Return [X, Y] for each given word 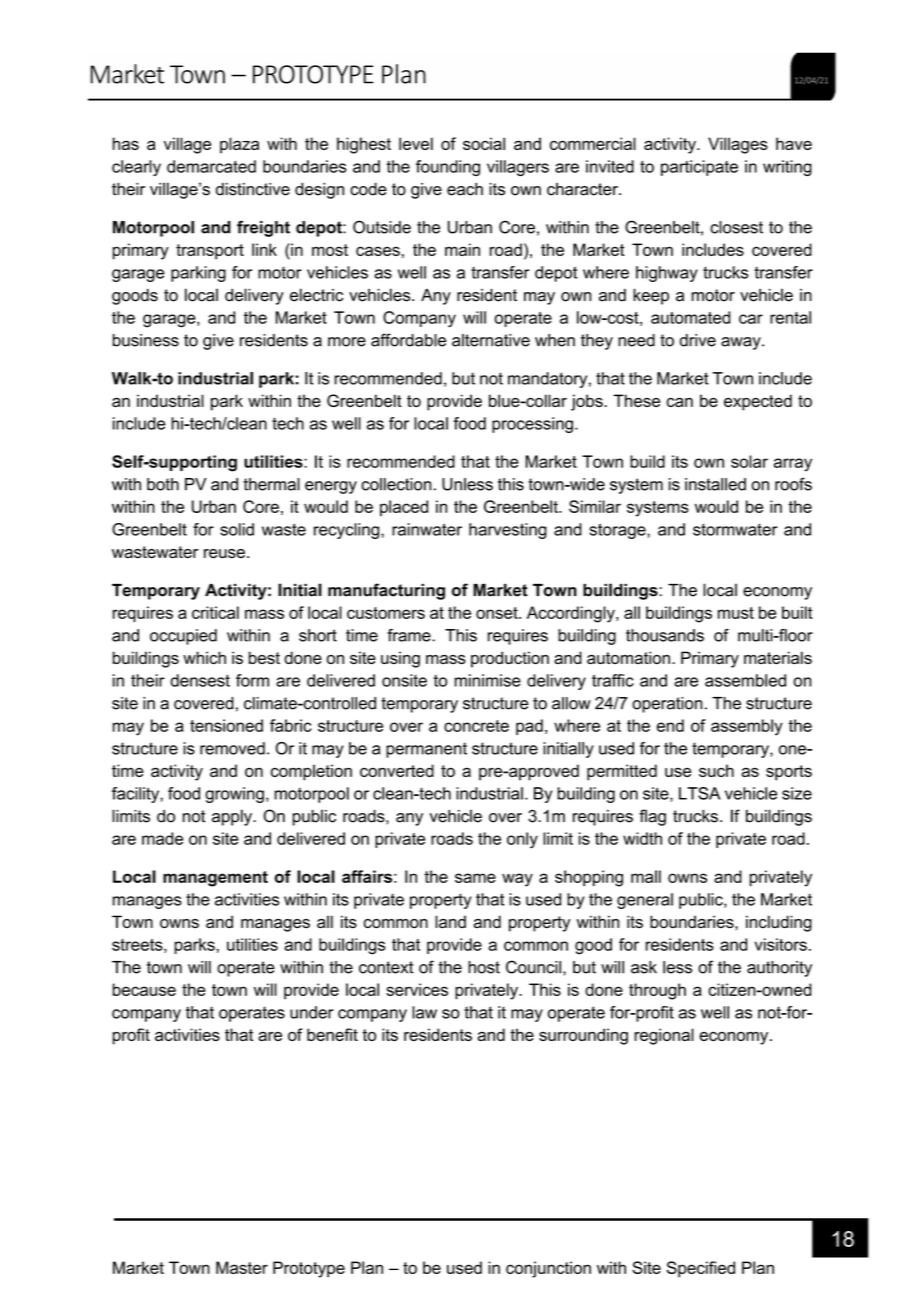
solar [749, 461]
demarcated [211, 166]
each [465, 189]
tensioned [226, 725]
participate [699, 168]
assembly [747, 727]
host [484, 967]
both [163, 484]
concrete [476, 726]
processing [532, 425]
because [144, 989]
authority [779, 969]
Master [242, 1267]
